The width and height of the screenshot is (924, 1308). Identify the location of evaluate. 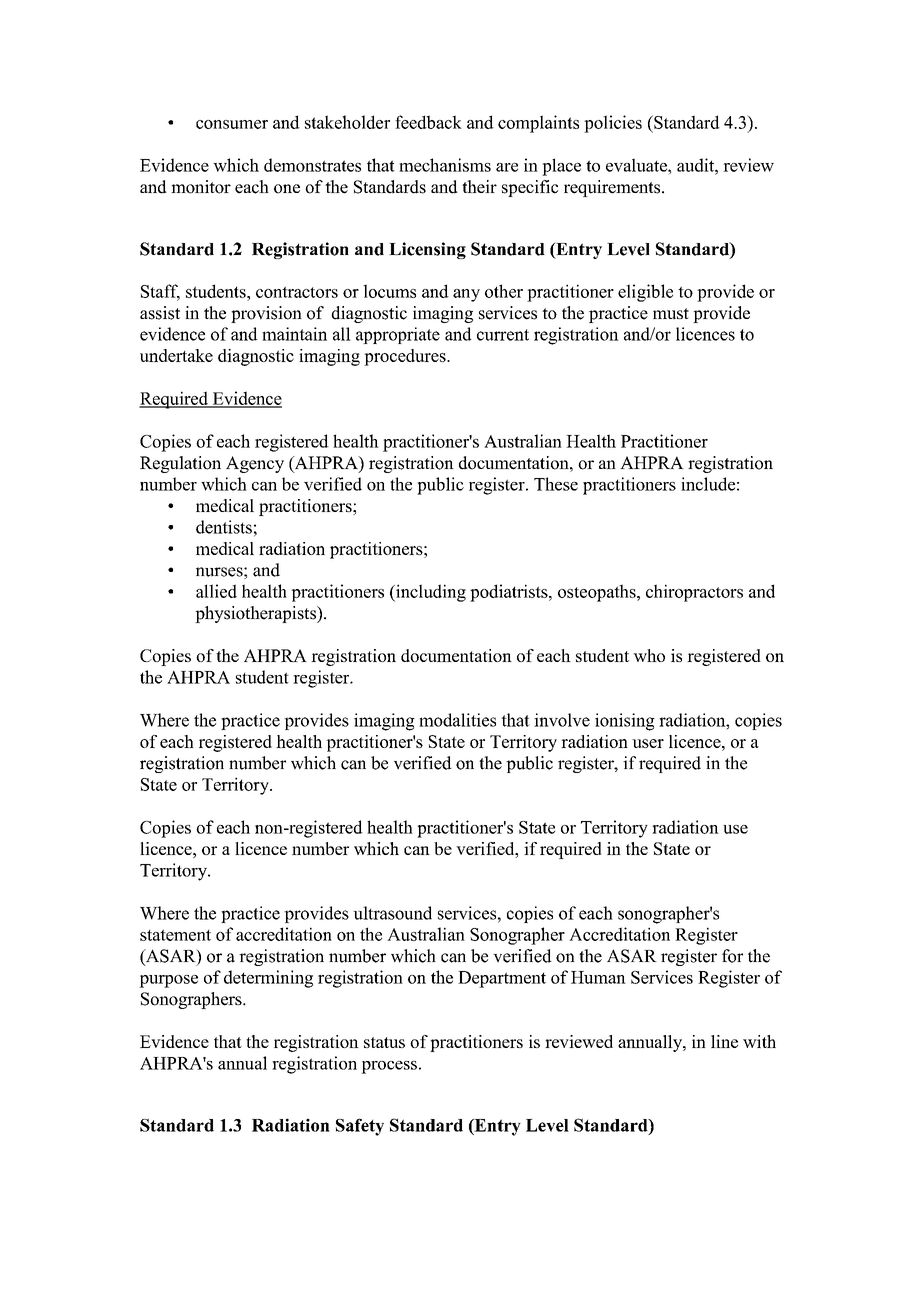
(637, 165).
